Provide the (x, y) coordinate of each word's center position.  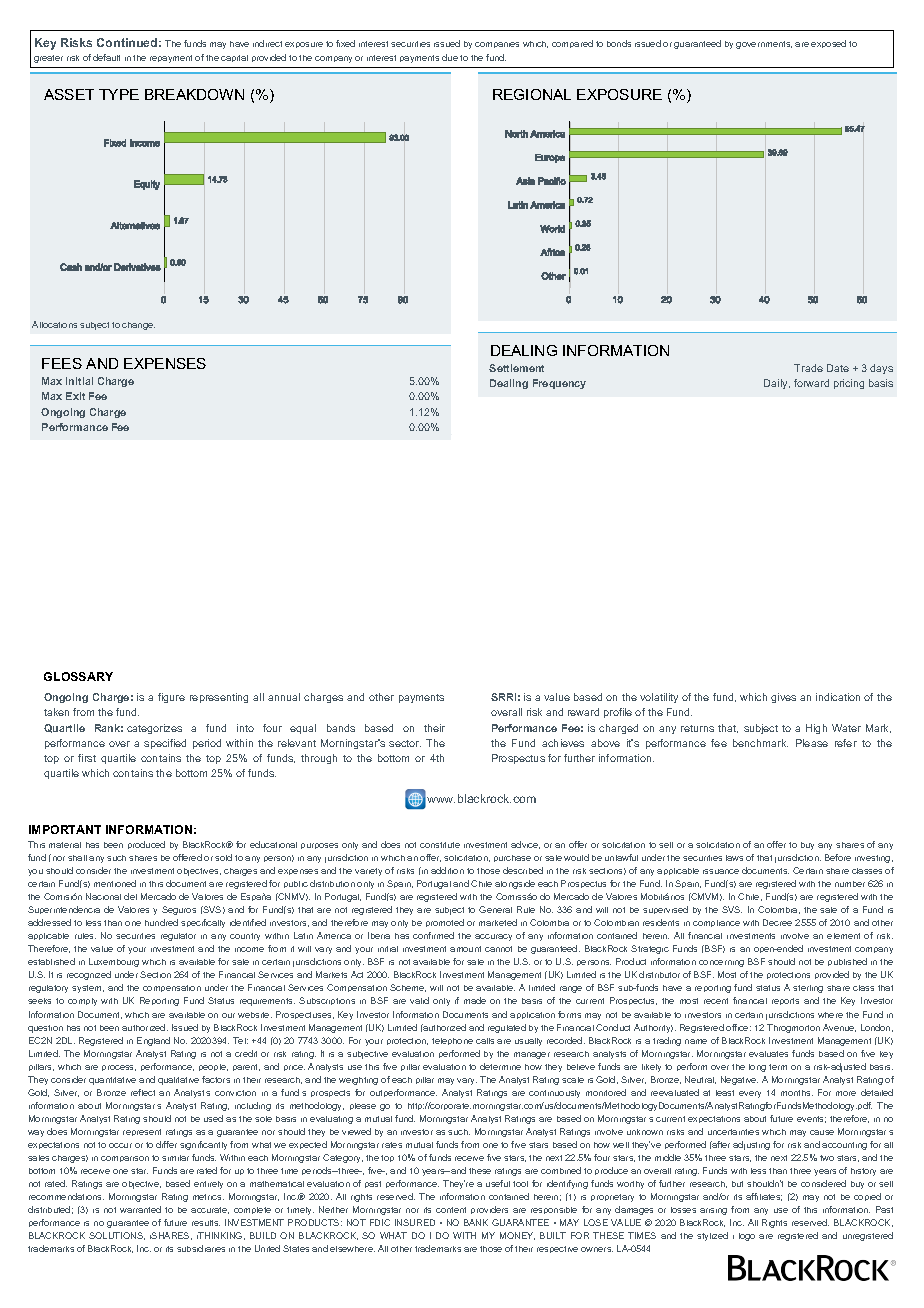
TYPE (119, 94)
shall (77, 858)
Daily (777, 384)
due (450, 57)
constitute (440, 845)
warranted (140, 1209)
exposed (828, 44)
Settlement (516, 368)
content (451, 1210)
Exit (75, 396)
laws (734, 858)
